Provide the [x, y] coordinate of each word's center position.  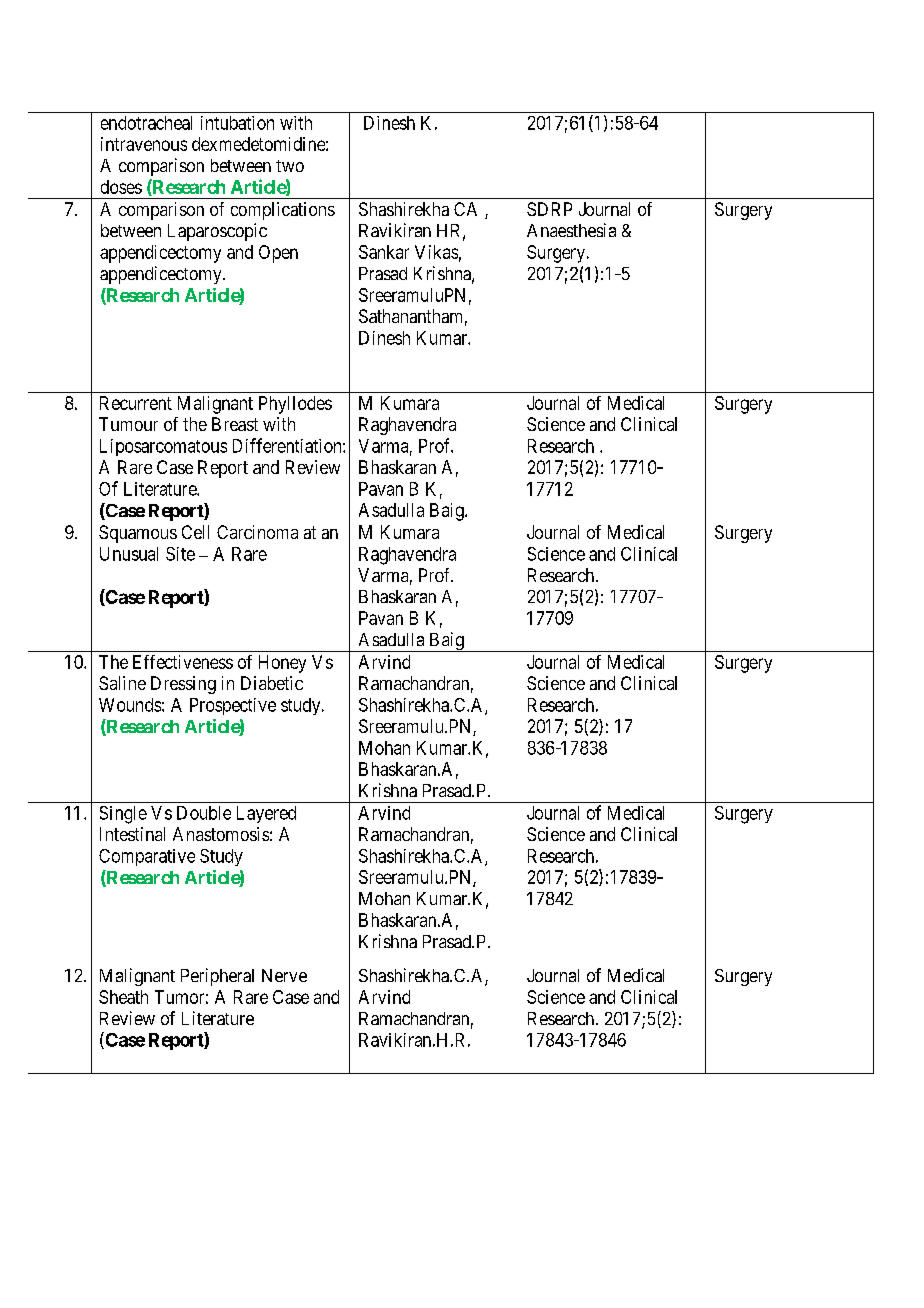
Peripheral [217, 977]
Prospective [233, 706]
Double [204, 813]
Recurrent [136, 403]
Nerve [284, 975]
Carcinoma [257, 532]
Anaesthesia [571, 230]
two [290, 166]
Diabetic [272, 683]
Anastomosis [221, 834]
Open [278, 254]
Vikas [436, 252]
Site [180, 554]
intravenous [144, 144]
